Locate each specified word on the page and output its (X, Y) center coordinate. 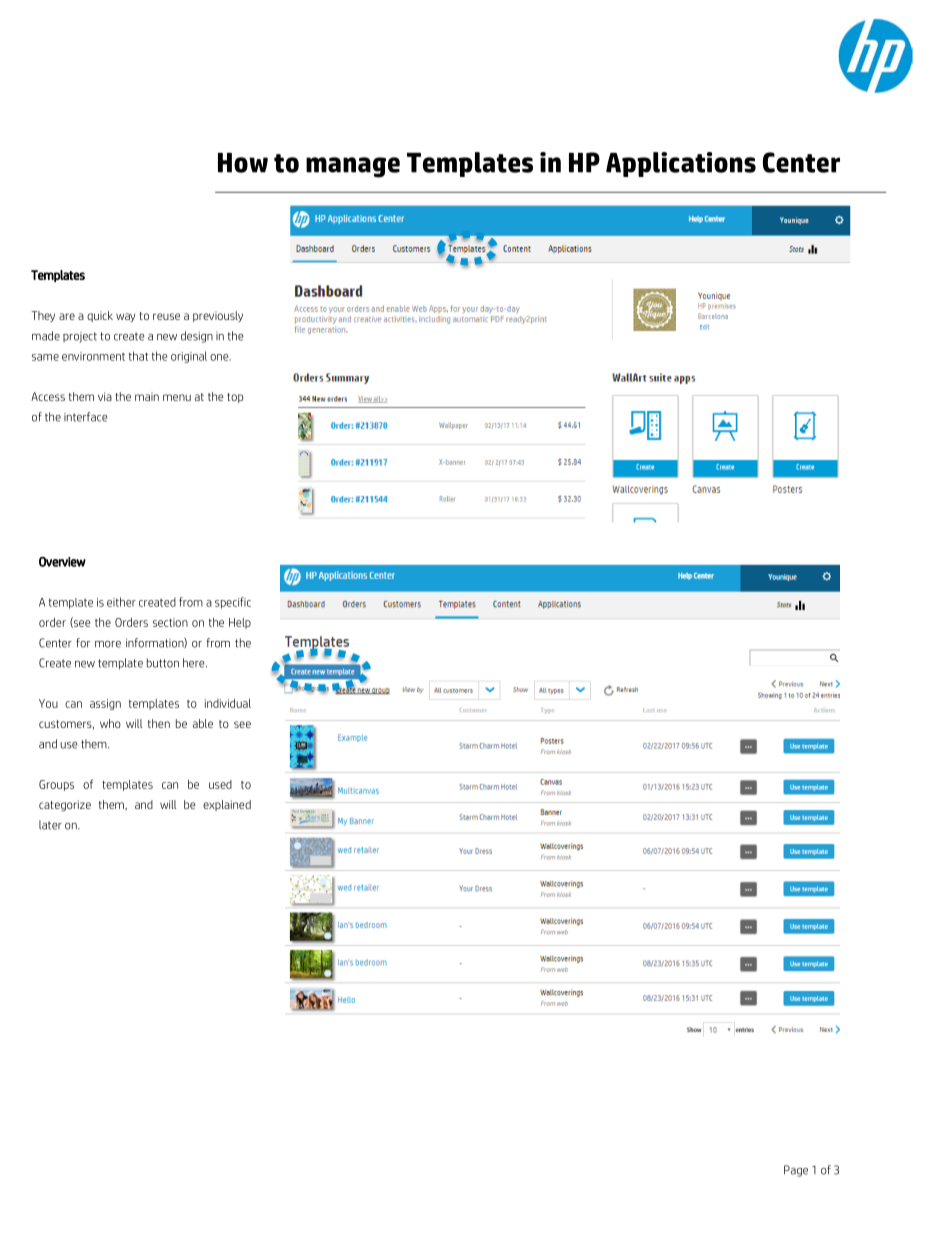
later (50, 825)
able (203, 723)
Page (796, 1171)
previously (218, 316)
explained (227, 805)
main (147, 396)
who (110, 723)
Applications (681, 164)
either (121, 602)
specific (233, 603)
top (235, 398)
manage (353, 167)
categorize (65, 805)
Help (240, 623)
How (243, 163)
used (220, 784)
